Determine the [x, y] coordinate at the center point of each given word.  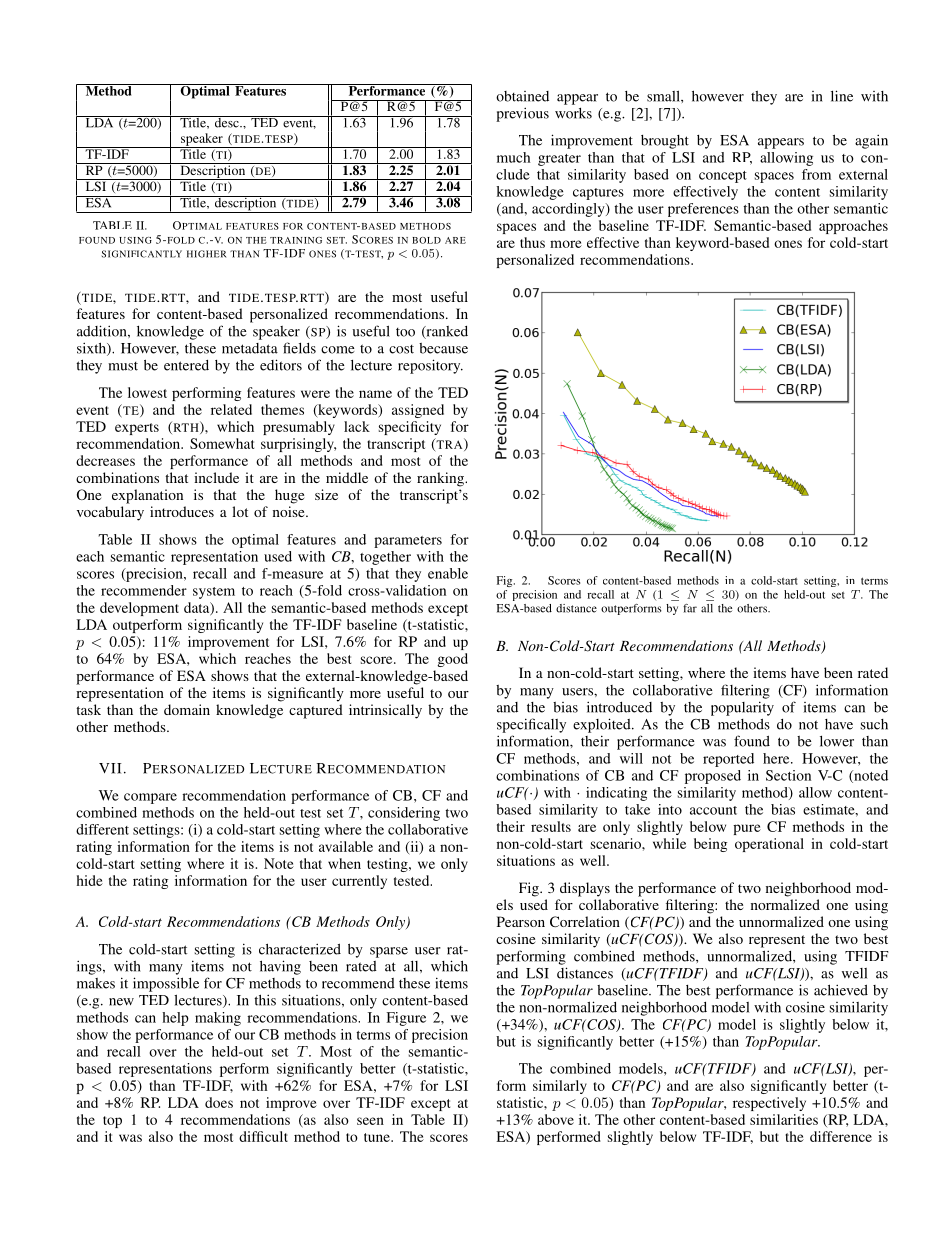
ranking [441, 479]
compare [150, 798]
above [556, 1119]
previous [522, 114]
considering [404, 814]
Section [788, 775]
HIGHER [206, 254]
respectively [769, 1104]
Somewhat [222, 443]
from [816, 174]
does [219, 1102]
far [690, 608]
